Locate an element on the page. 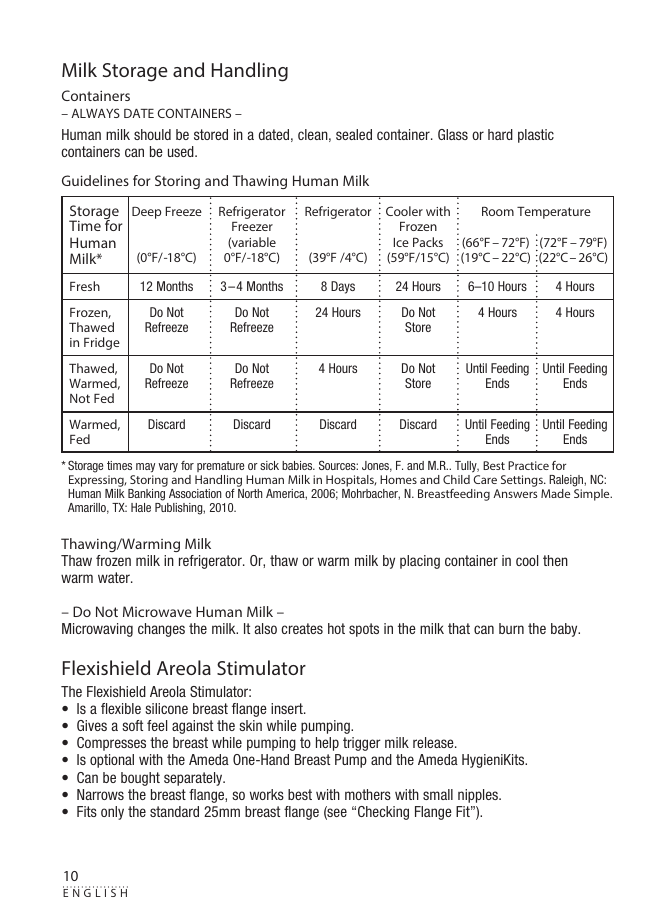 The height and width of the page is (921, 660). insert is located at coordinates (288, 708).
